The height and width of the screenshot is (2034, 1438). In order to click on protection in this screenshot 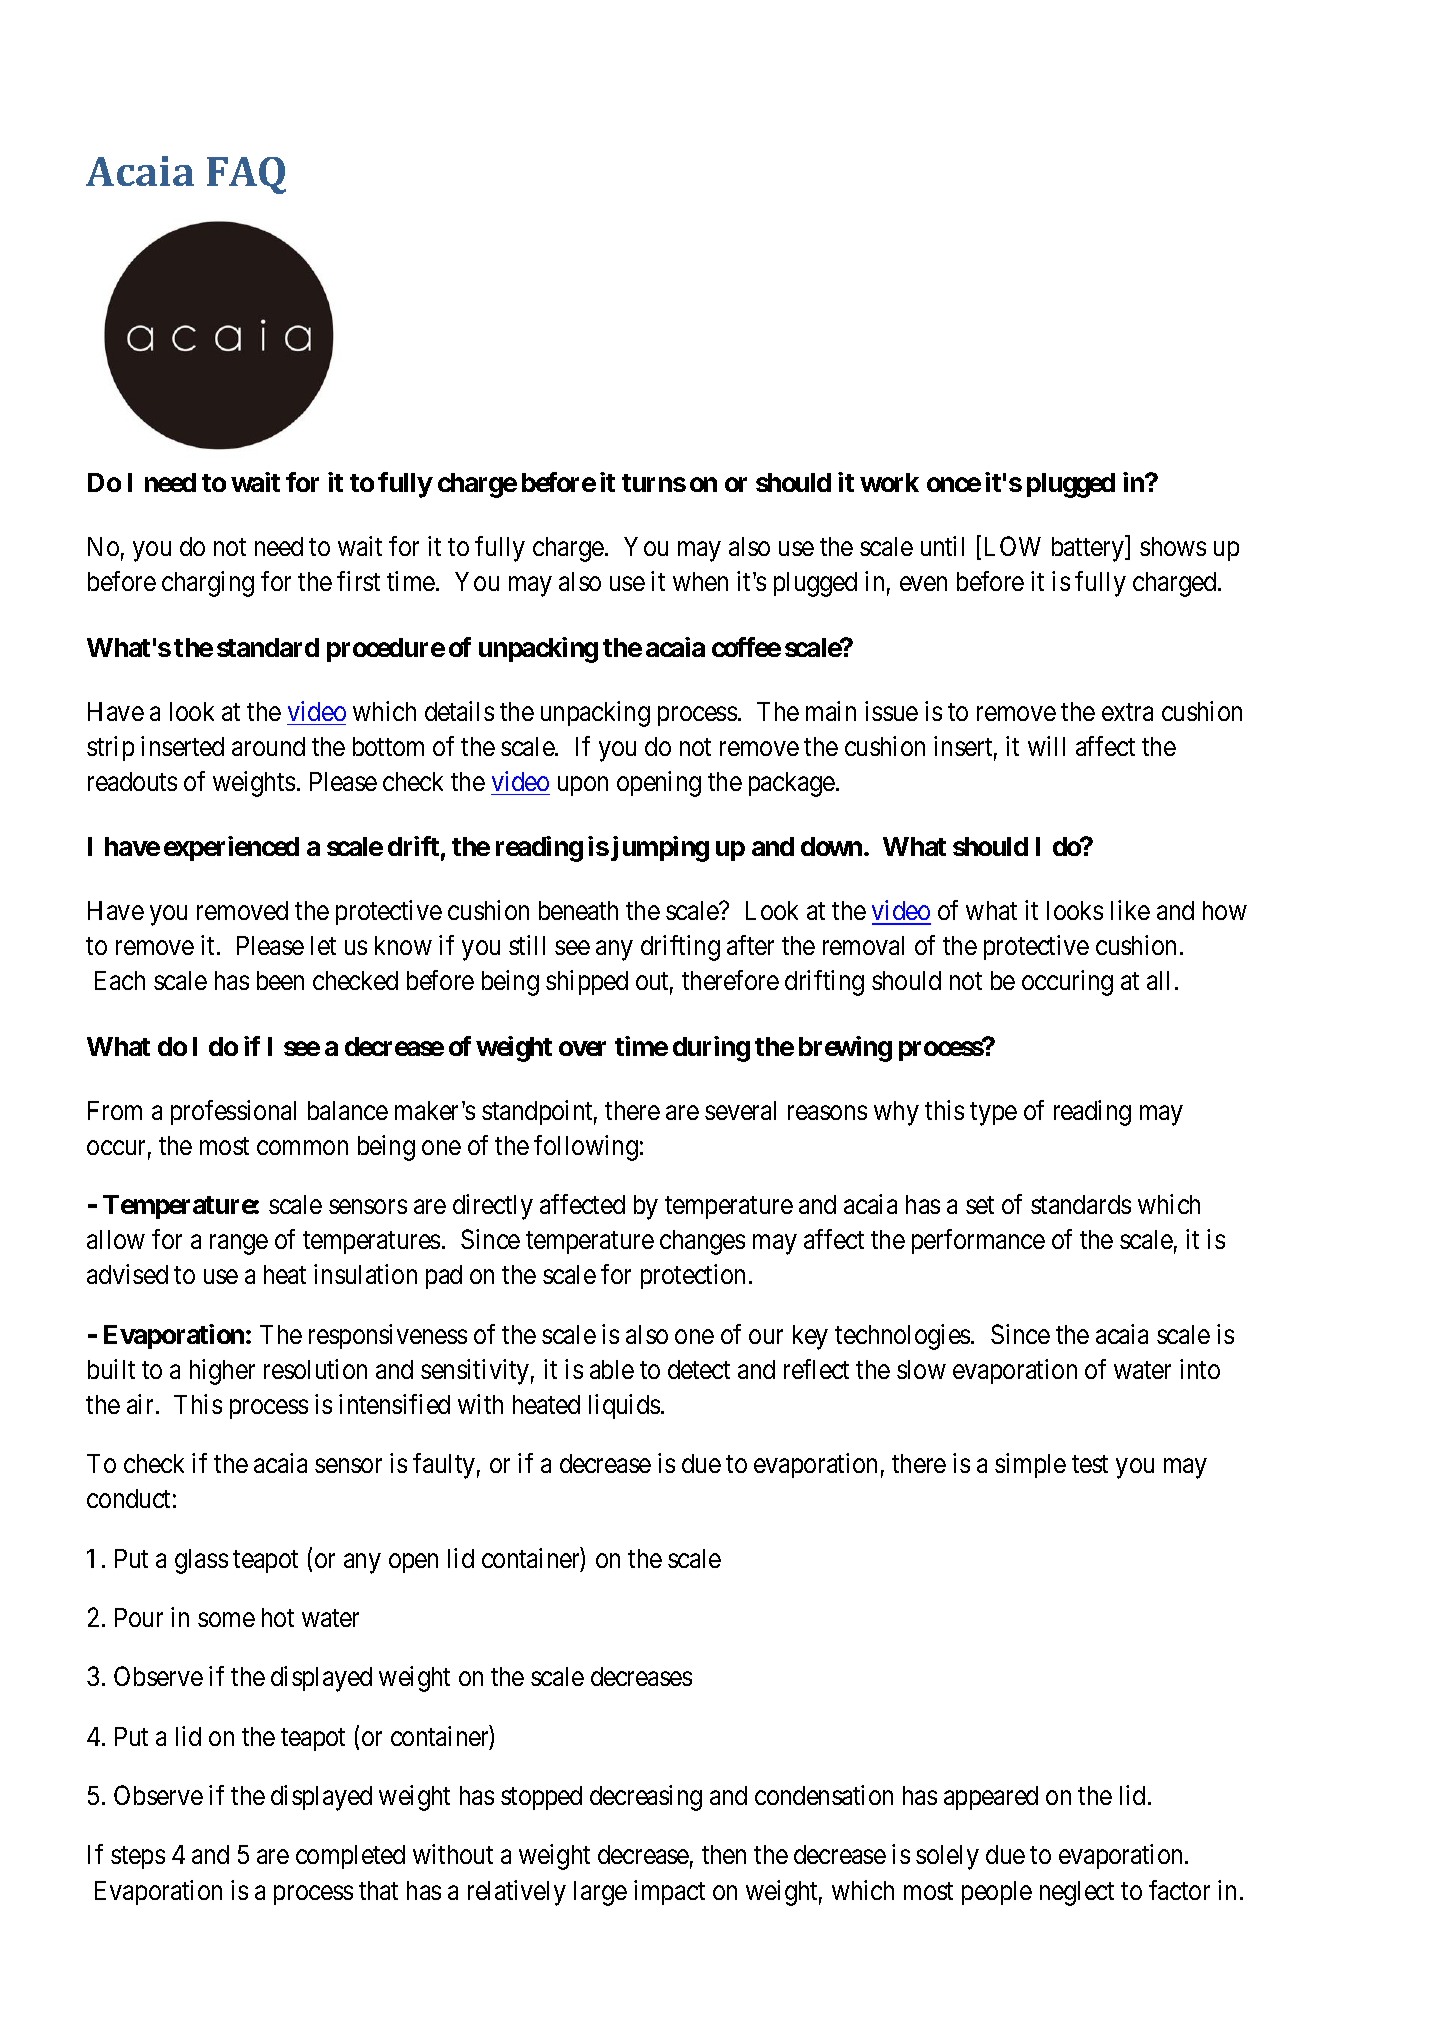, I will do `click(693, 1276)`.
